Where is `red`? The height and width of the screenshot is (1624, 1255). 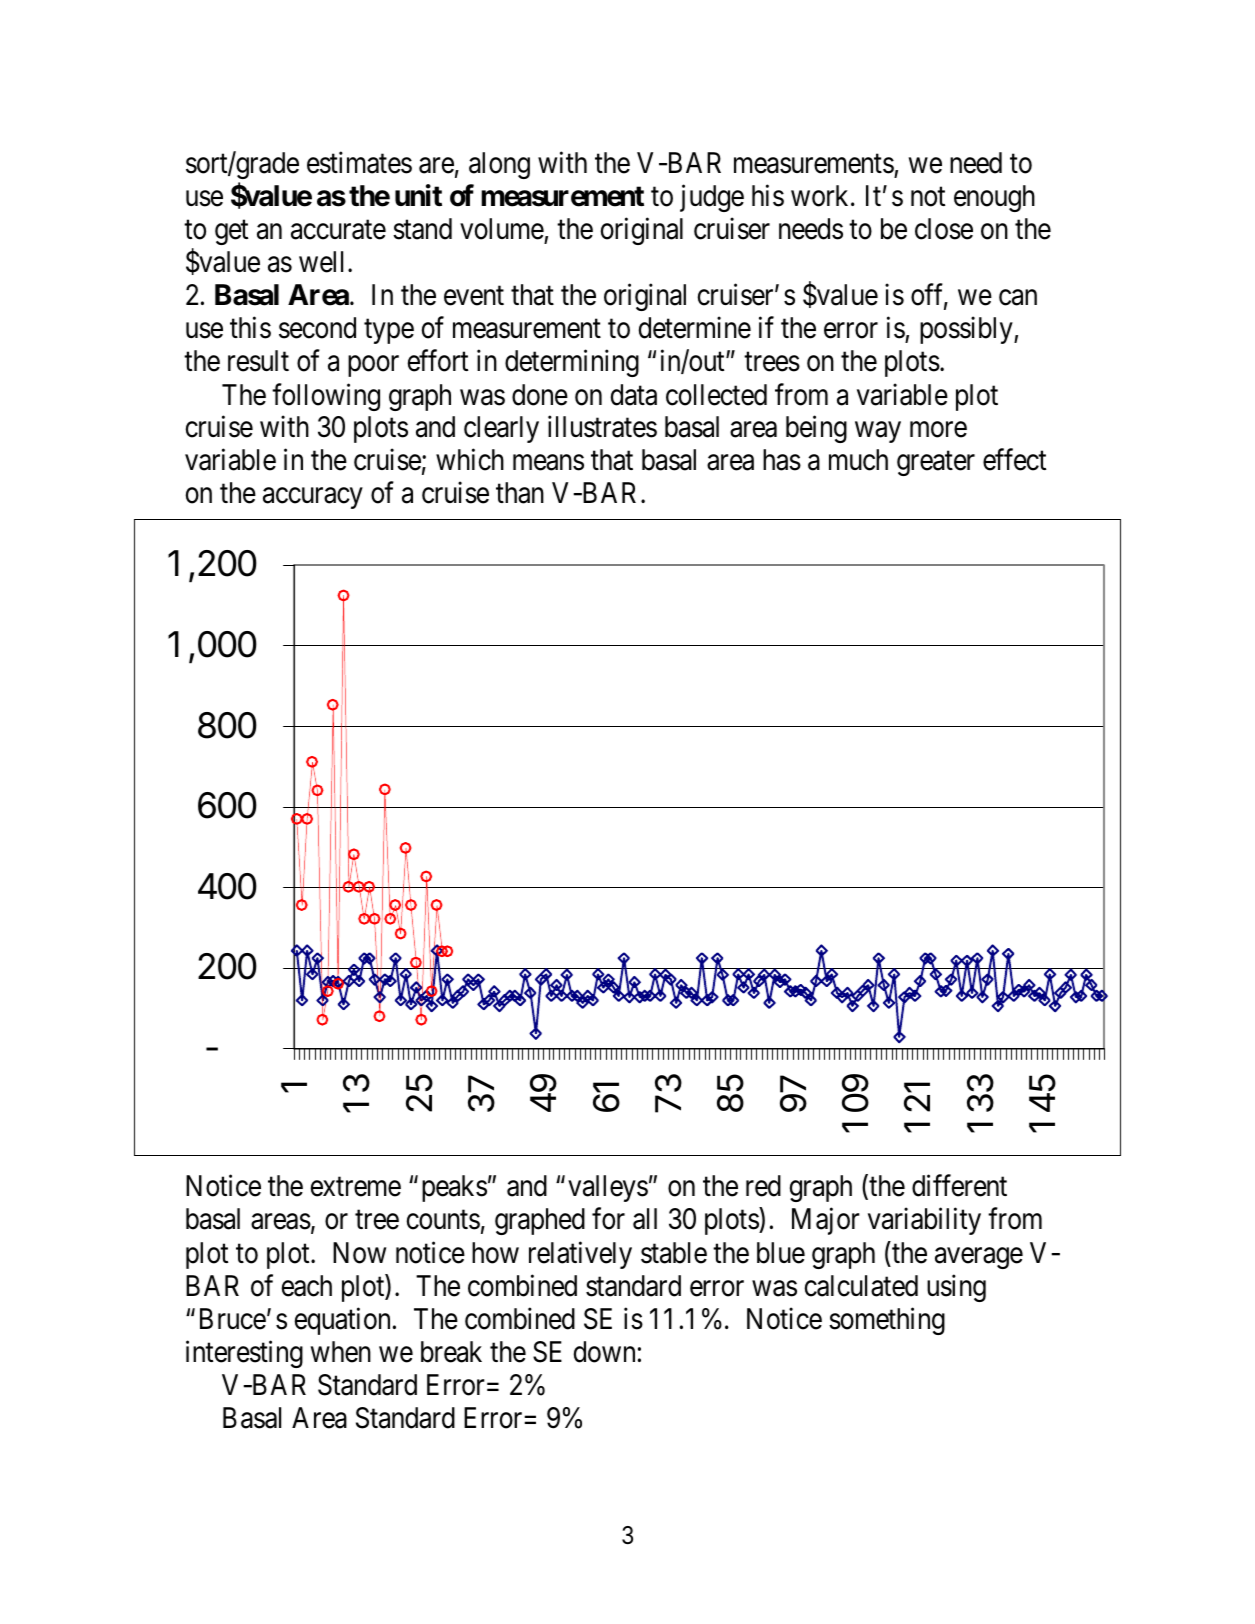 red is located at coordinates (763, 1186).
